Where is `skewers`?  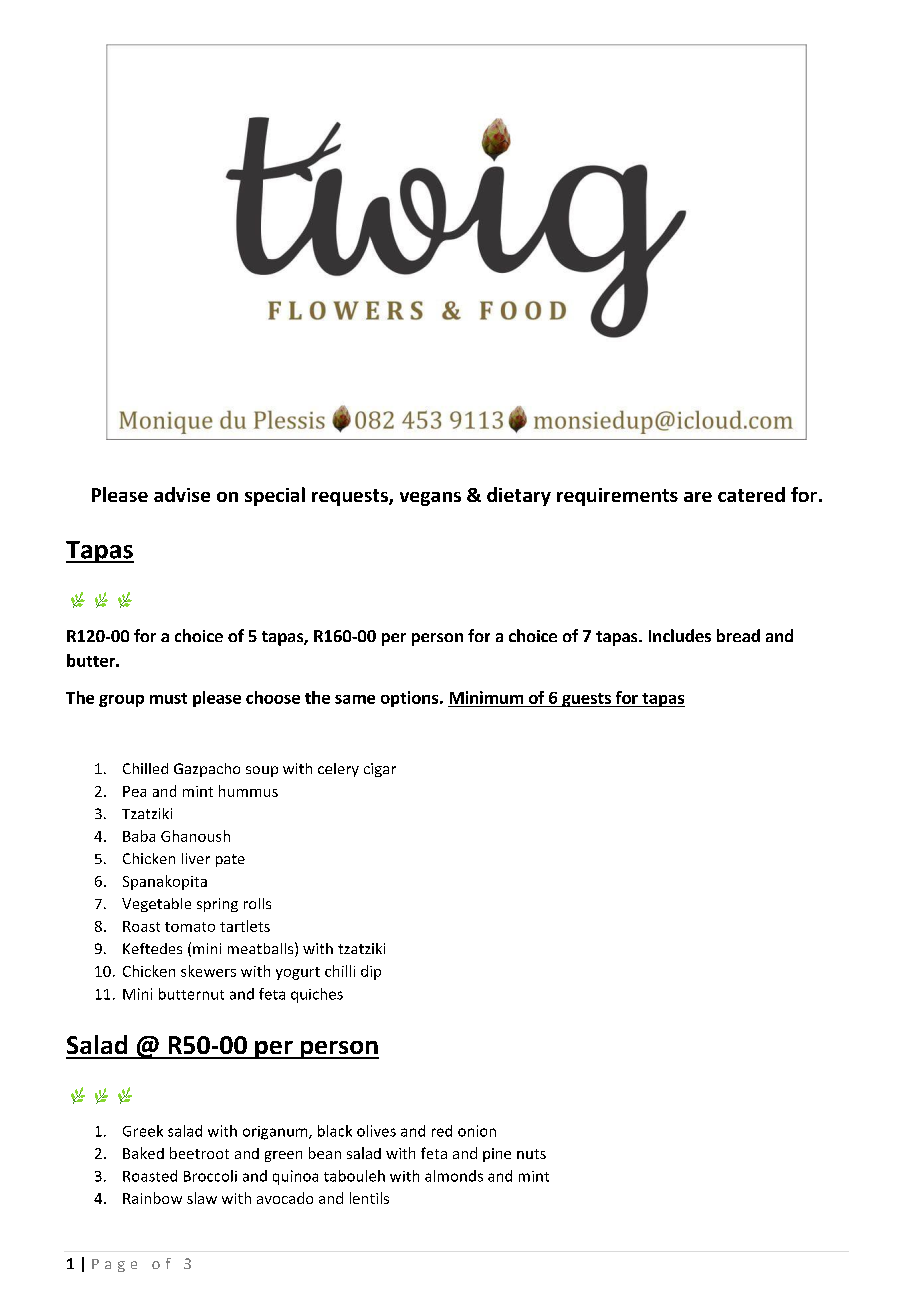
skewers is located at coordinates (208, 971).
